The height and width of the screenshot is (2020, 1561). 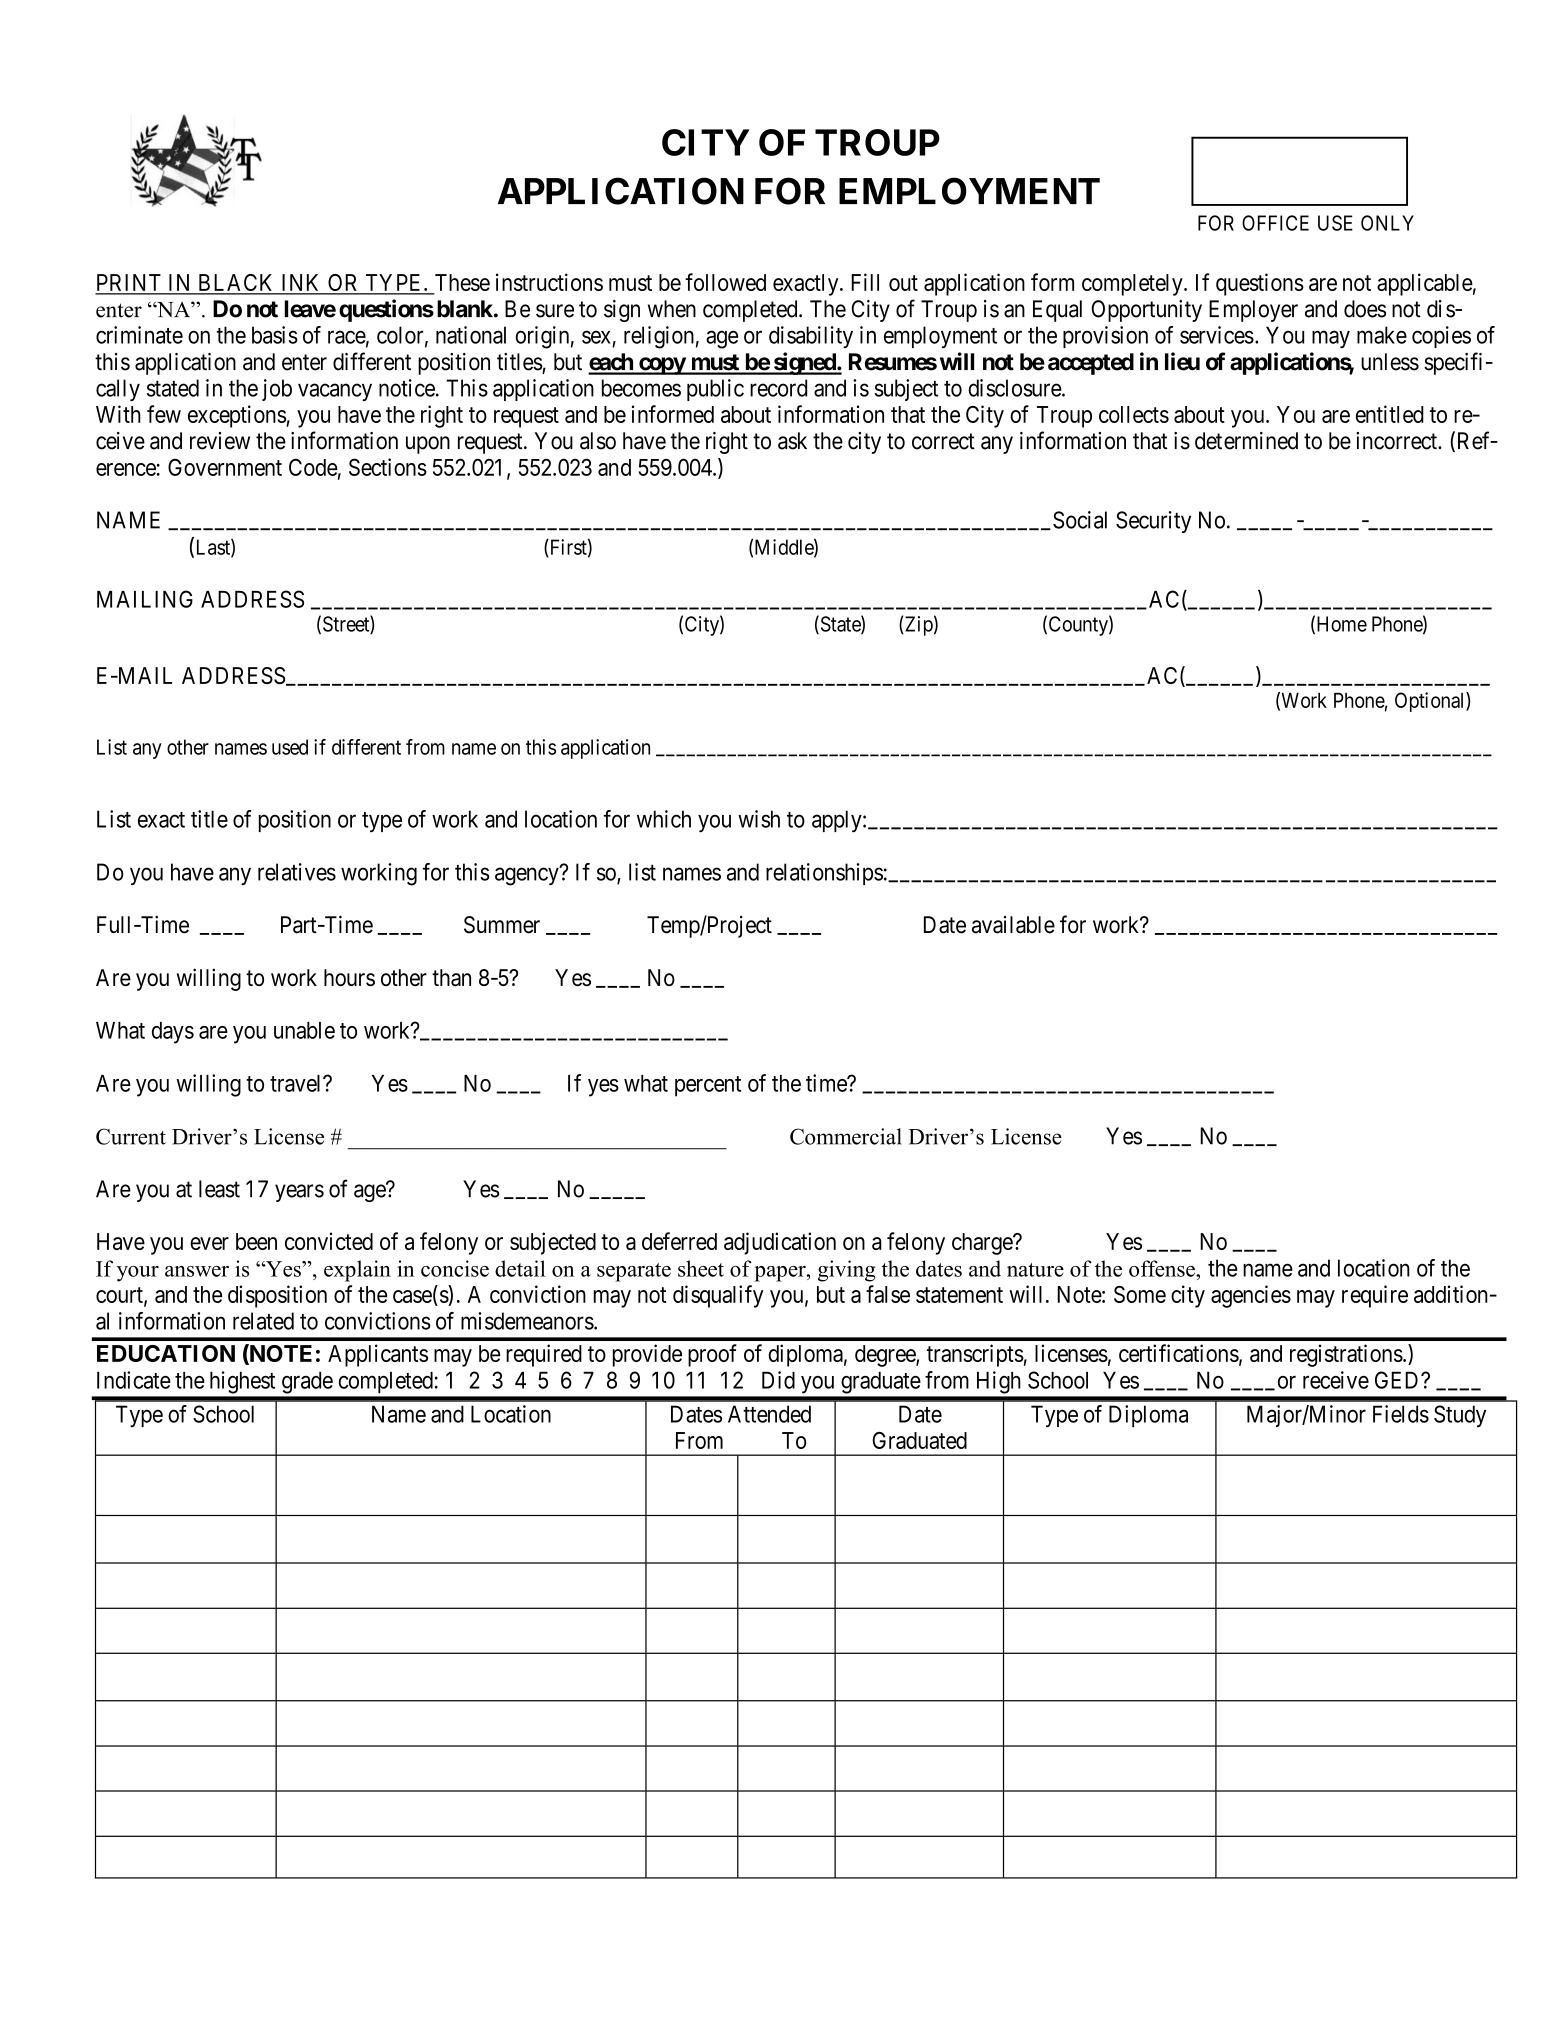 I want to click on OFFICE, so click(x=1275, y=223).
